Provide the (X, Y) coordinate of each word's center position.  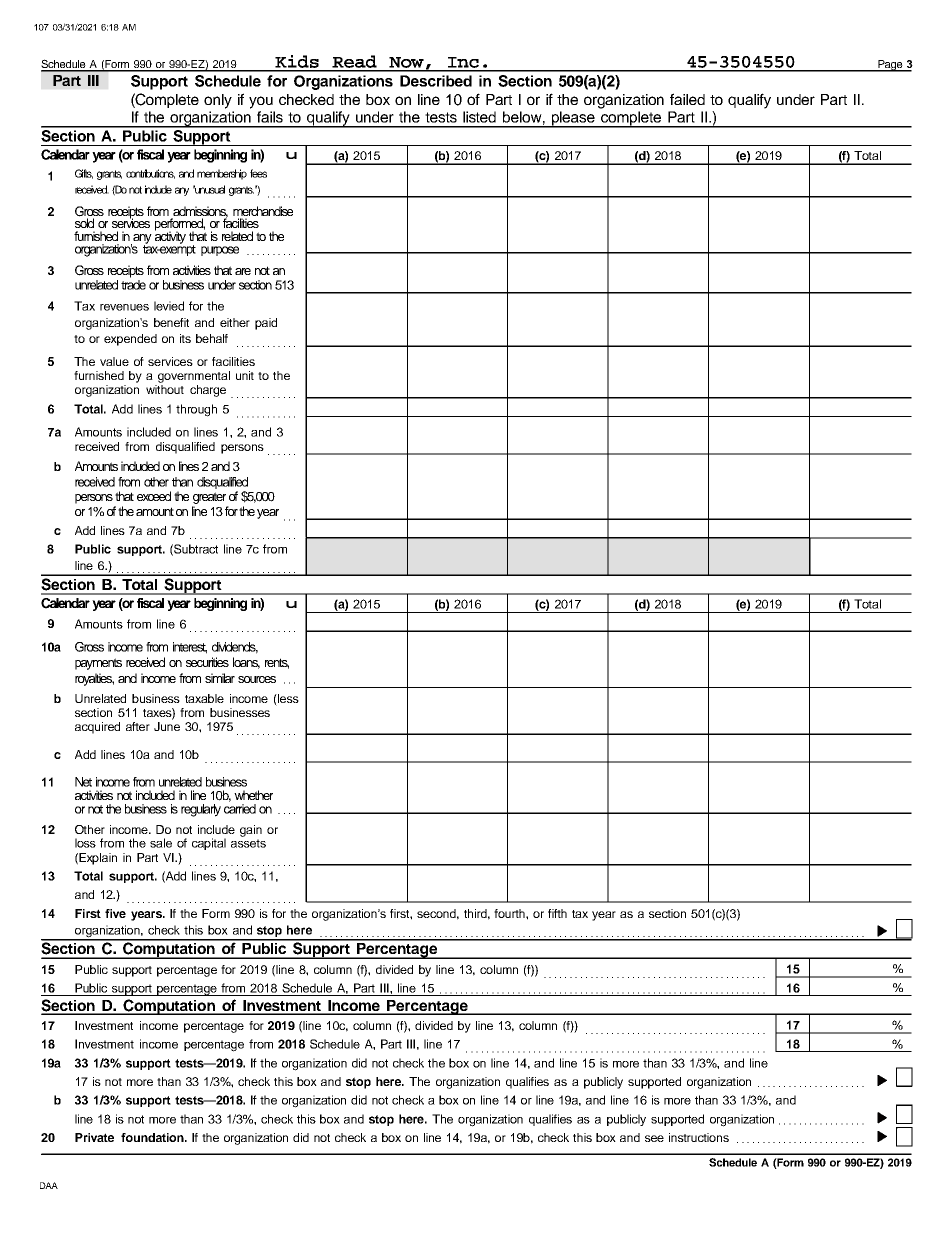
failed (687, 99)
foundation (153, 1137)
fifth (557, 913)
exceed (154, 496)
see (654, 1138)
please (573, 119)
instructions (699, 1137)
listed (479, 117)
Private (94, 1137)
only (218, 101)
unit (245, 375)
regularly (201, 810)
